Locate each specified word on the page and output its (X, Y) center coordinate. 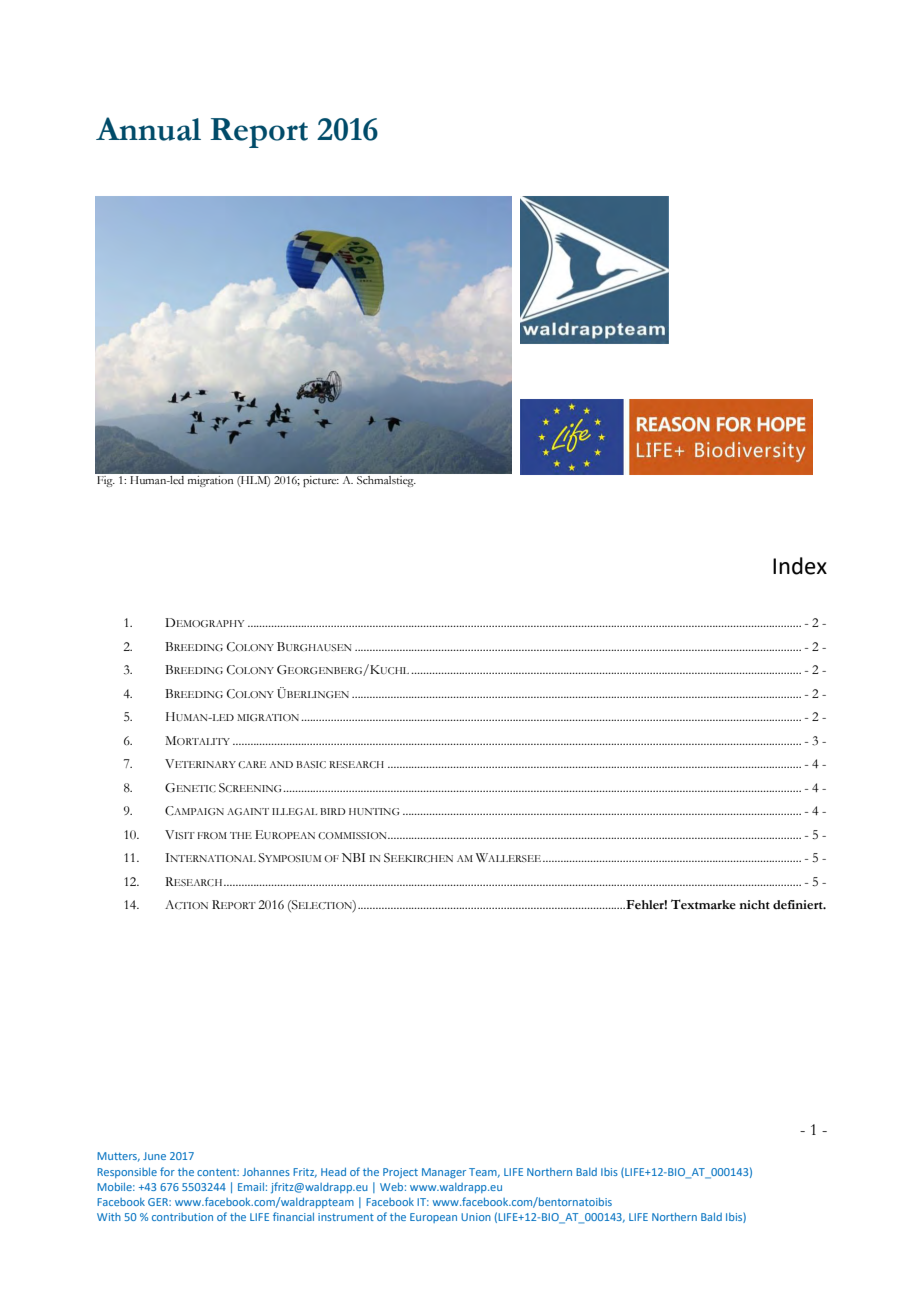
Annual (148, 129)
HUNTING (374, 811)
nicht (754, 905)
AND (281, 764)
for (167, 1171)
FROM (212, 835)
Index (800, 566)
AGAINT (248, 811)
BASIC (311, 764)
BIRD (333, 811)
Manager (444, 1173)
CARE (252, 764)
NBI (353, 857)
